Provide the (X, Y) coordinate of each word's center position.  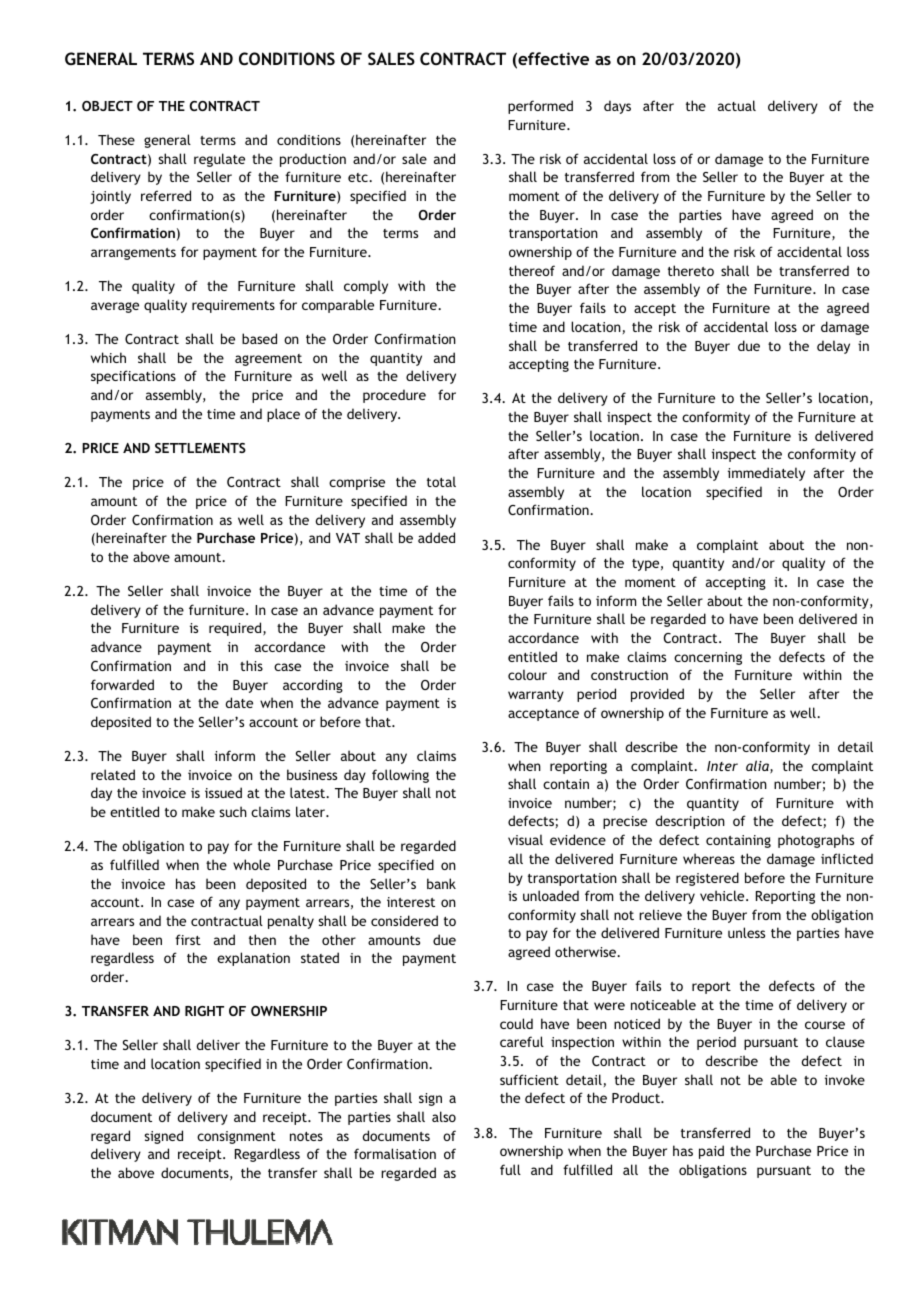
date (239, 702)
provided (657, 695)
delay (833, 347)
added (436, 537)
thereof (532, 270)
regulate (219, 160)
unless (746, 932)
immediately (766, 474)
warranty (536, 696)
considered (404, 920)
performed (540, 107)
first (188, 939)
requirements (233, 306)
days (617, 107)
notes (306, 1136)
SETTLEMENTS (200, 448)
